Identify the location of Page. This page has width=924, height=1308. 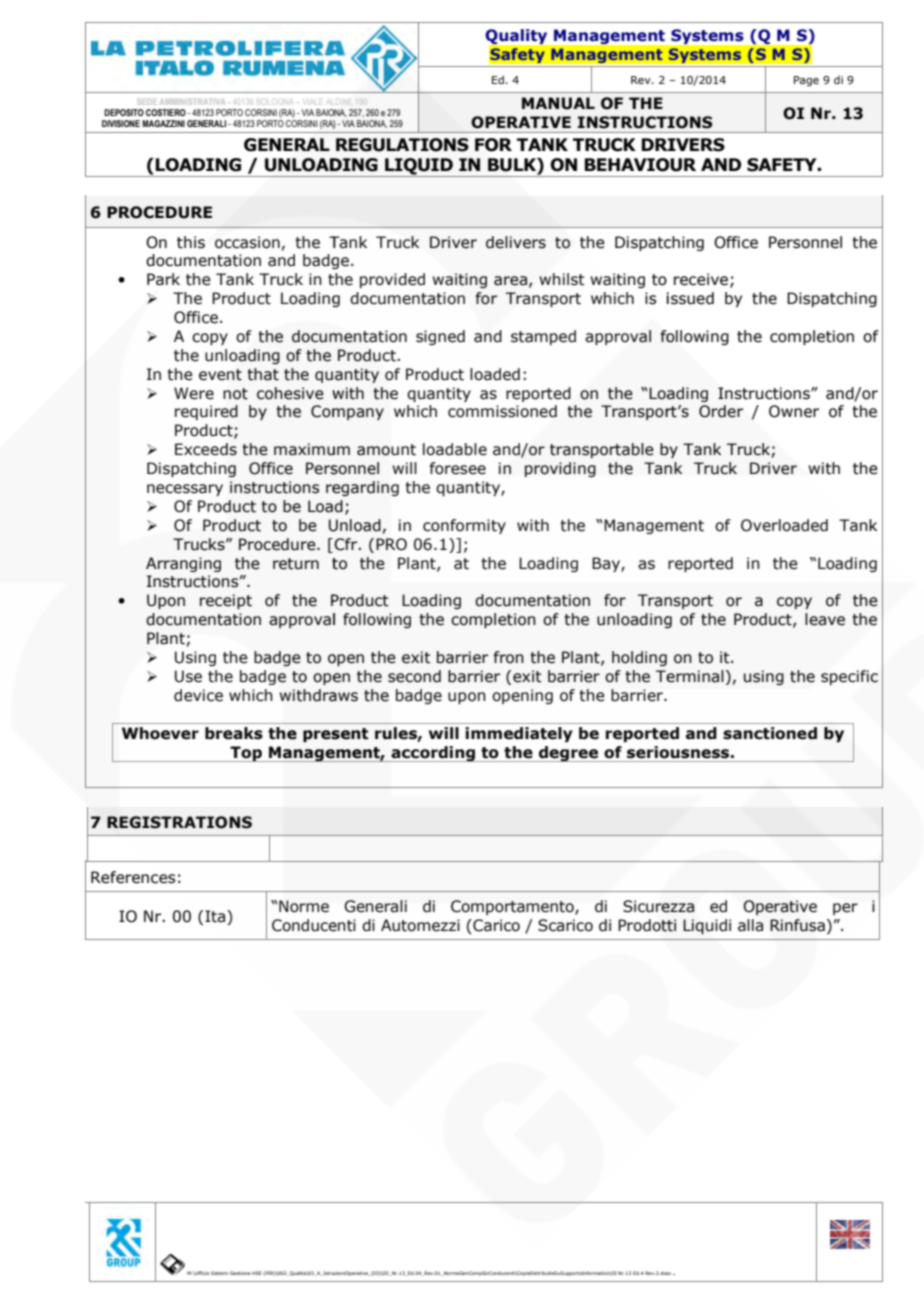
(806, 81).
